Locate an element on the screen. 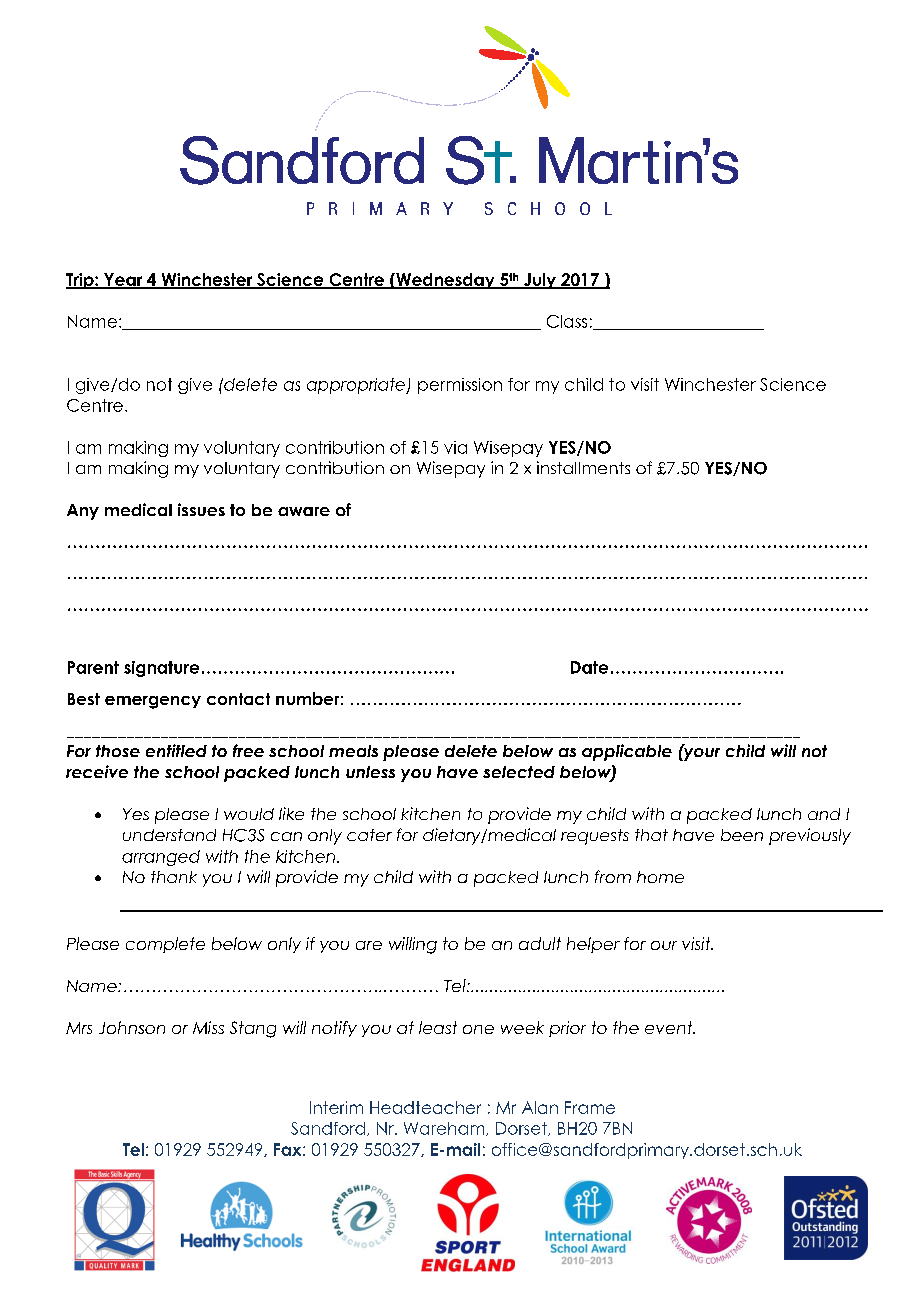  least is located at coordinates (438, 1027).
